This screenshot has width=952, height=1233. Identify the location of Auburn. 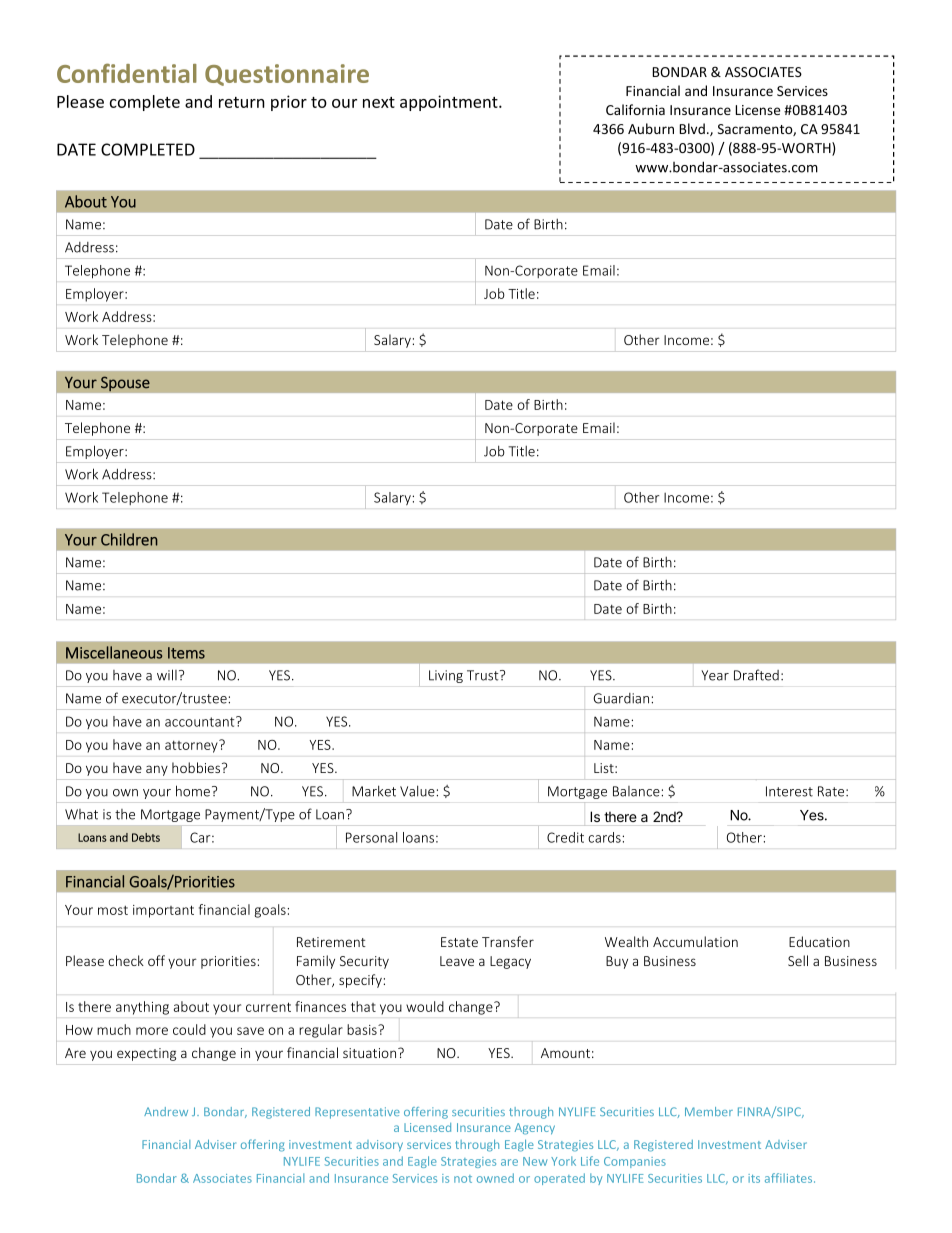
(651, 128).
